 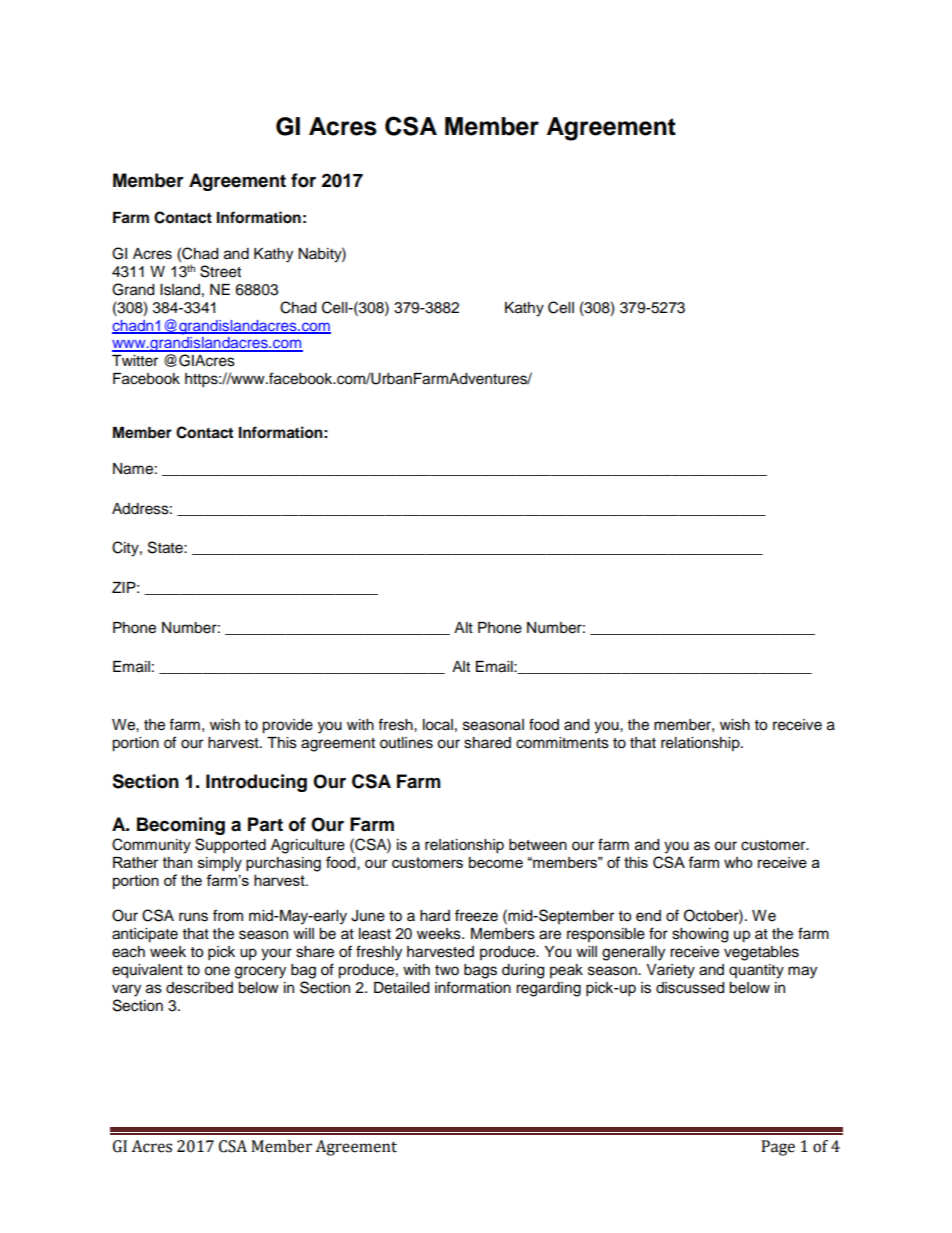 I want to click on who, so click(x=738, y=862).
